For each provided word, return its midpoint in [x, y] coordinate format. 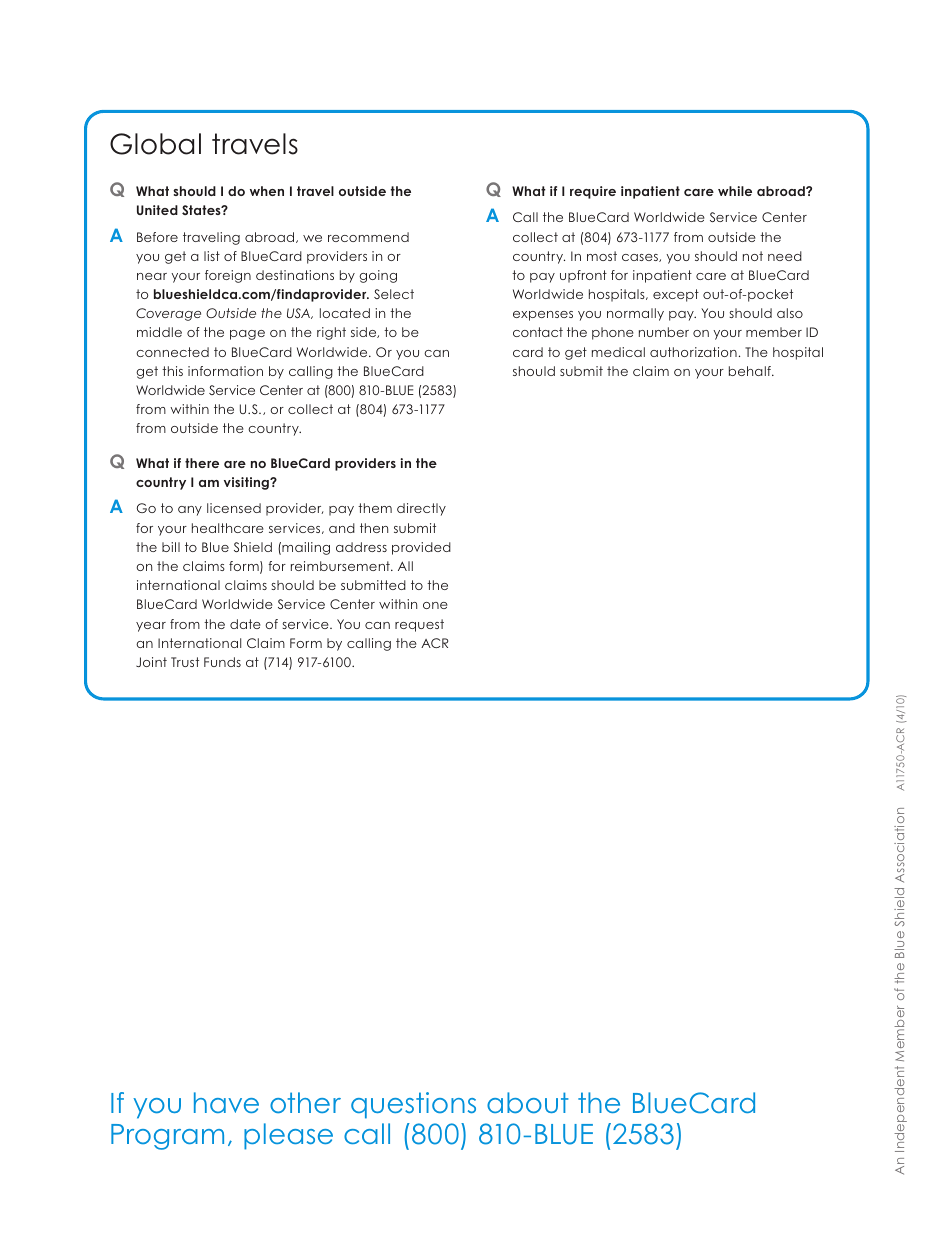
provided [421, 548]
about [528, 1102]
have [226, 1102]
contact [538, 332]
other [305, 1102]
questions [413, 1105]
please [288, 1136]
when [267, 191]
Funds [222, 662]
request [419, 625]
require [593, 192]
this [172, 371]
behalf [751, 371]
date [245, 624]
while [735, 191]
